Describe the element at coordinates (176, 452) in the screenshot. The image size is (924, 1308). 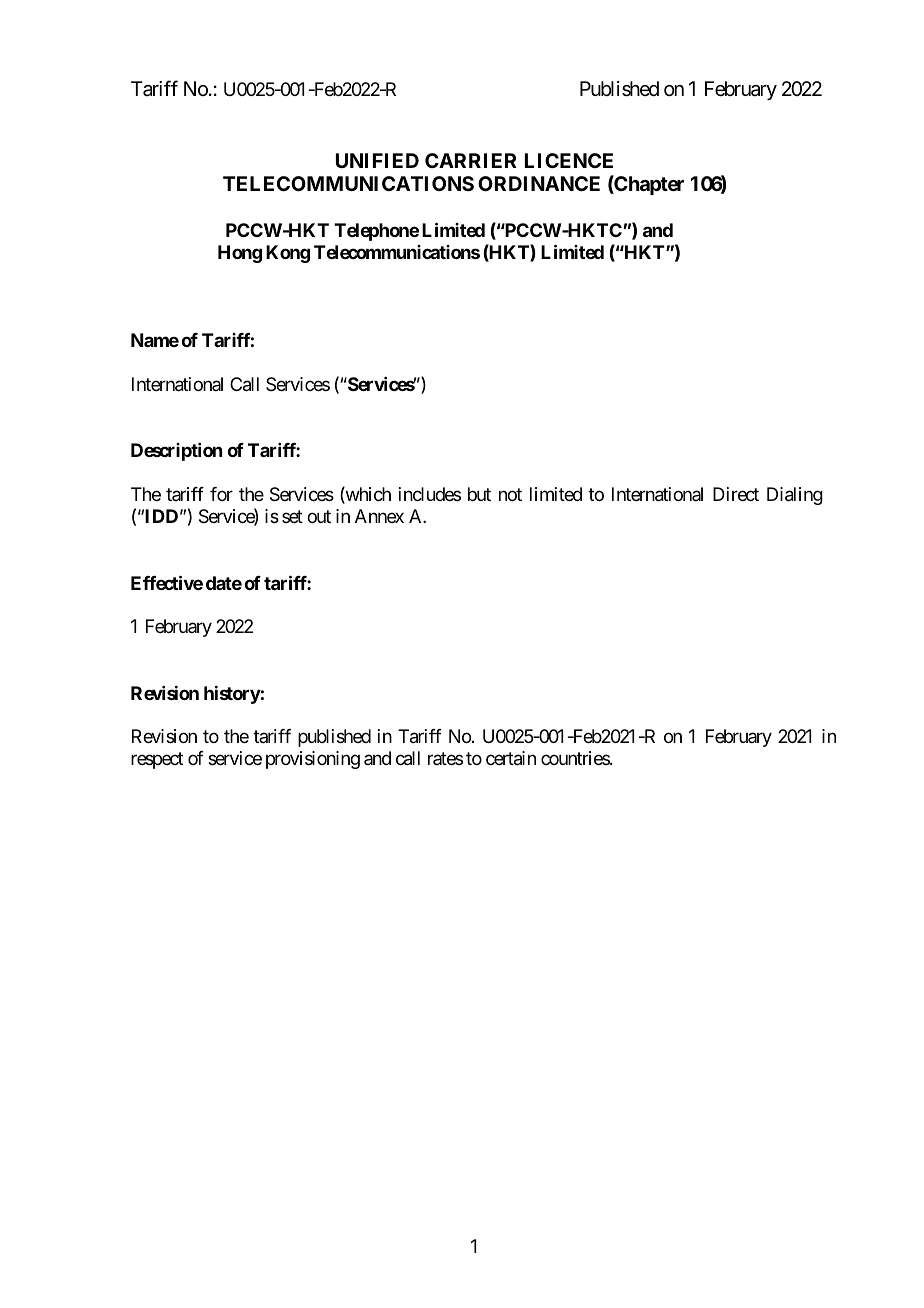
I see `Description` at that location.
